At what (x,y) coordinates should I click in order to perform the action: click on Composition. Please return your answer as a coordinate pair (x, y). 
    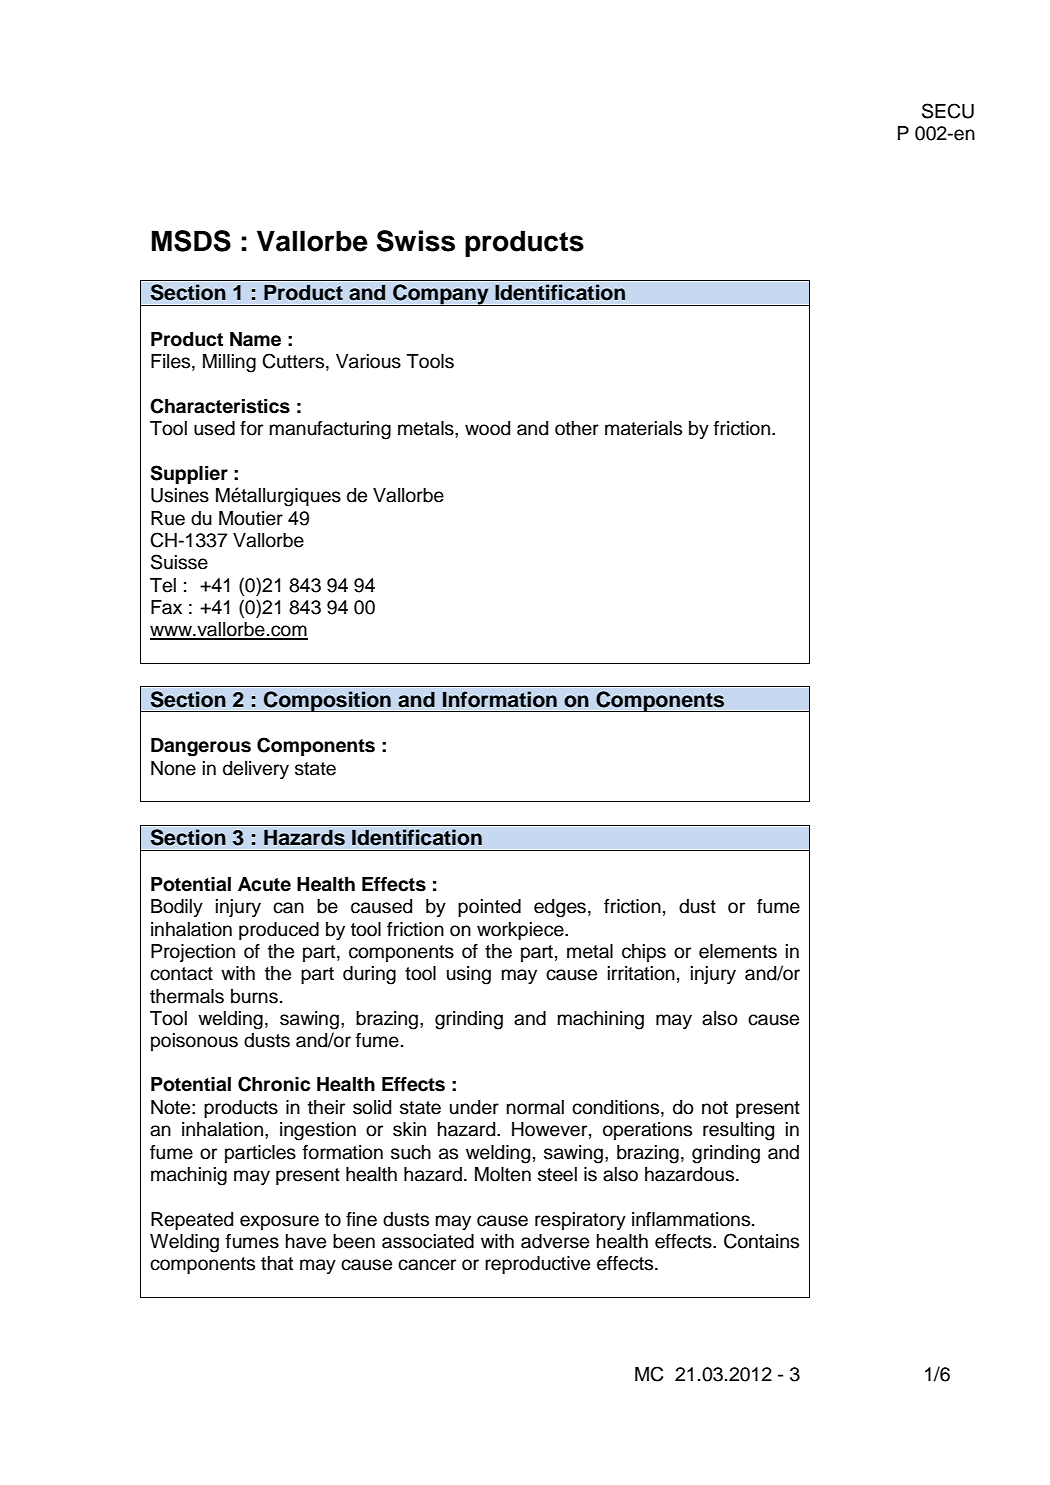
    Looking at the image, I should click on (327, 701).
